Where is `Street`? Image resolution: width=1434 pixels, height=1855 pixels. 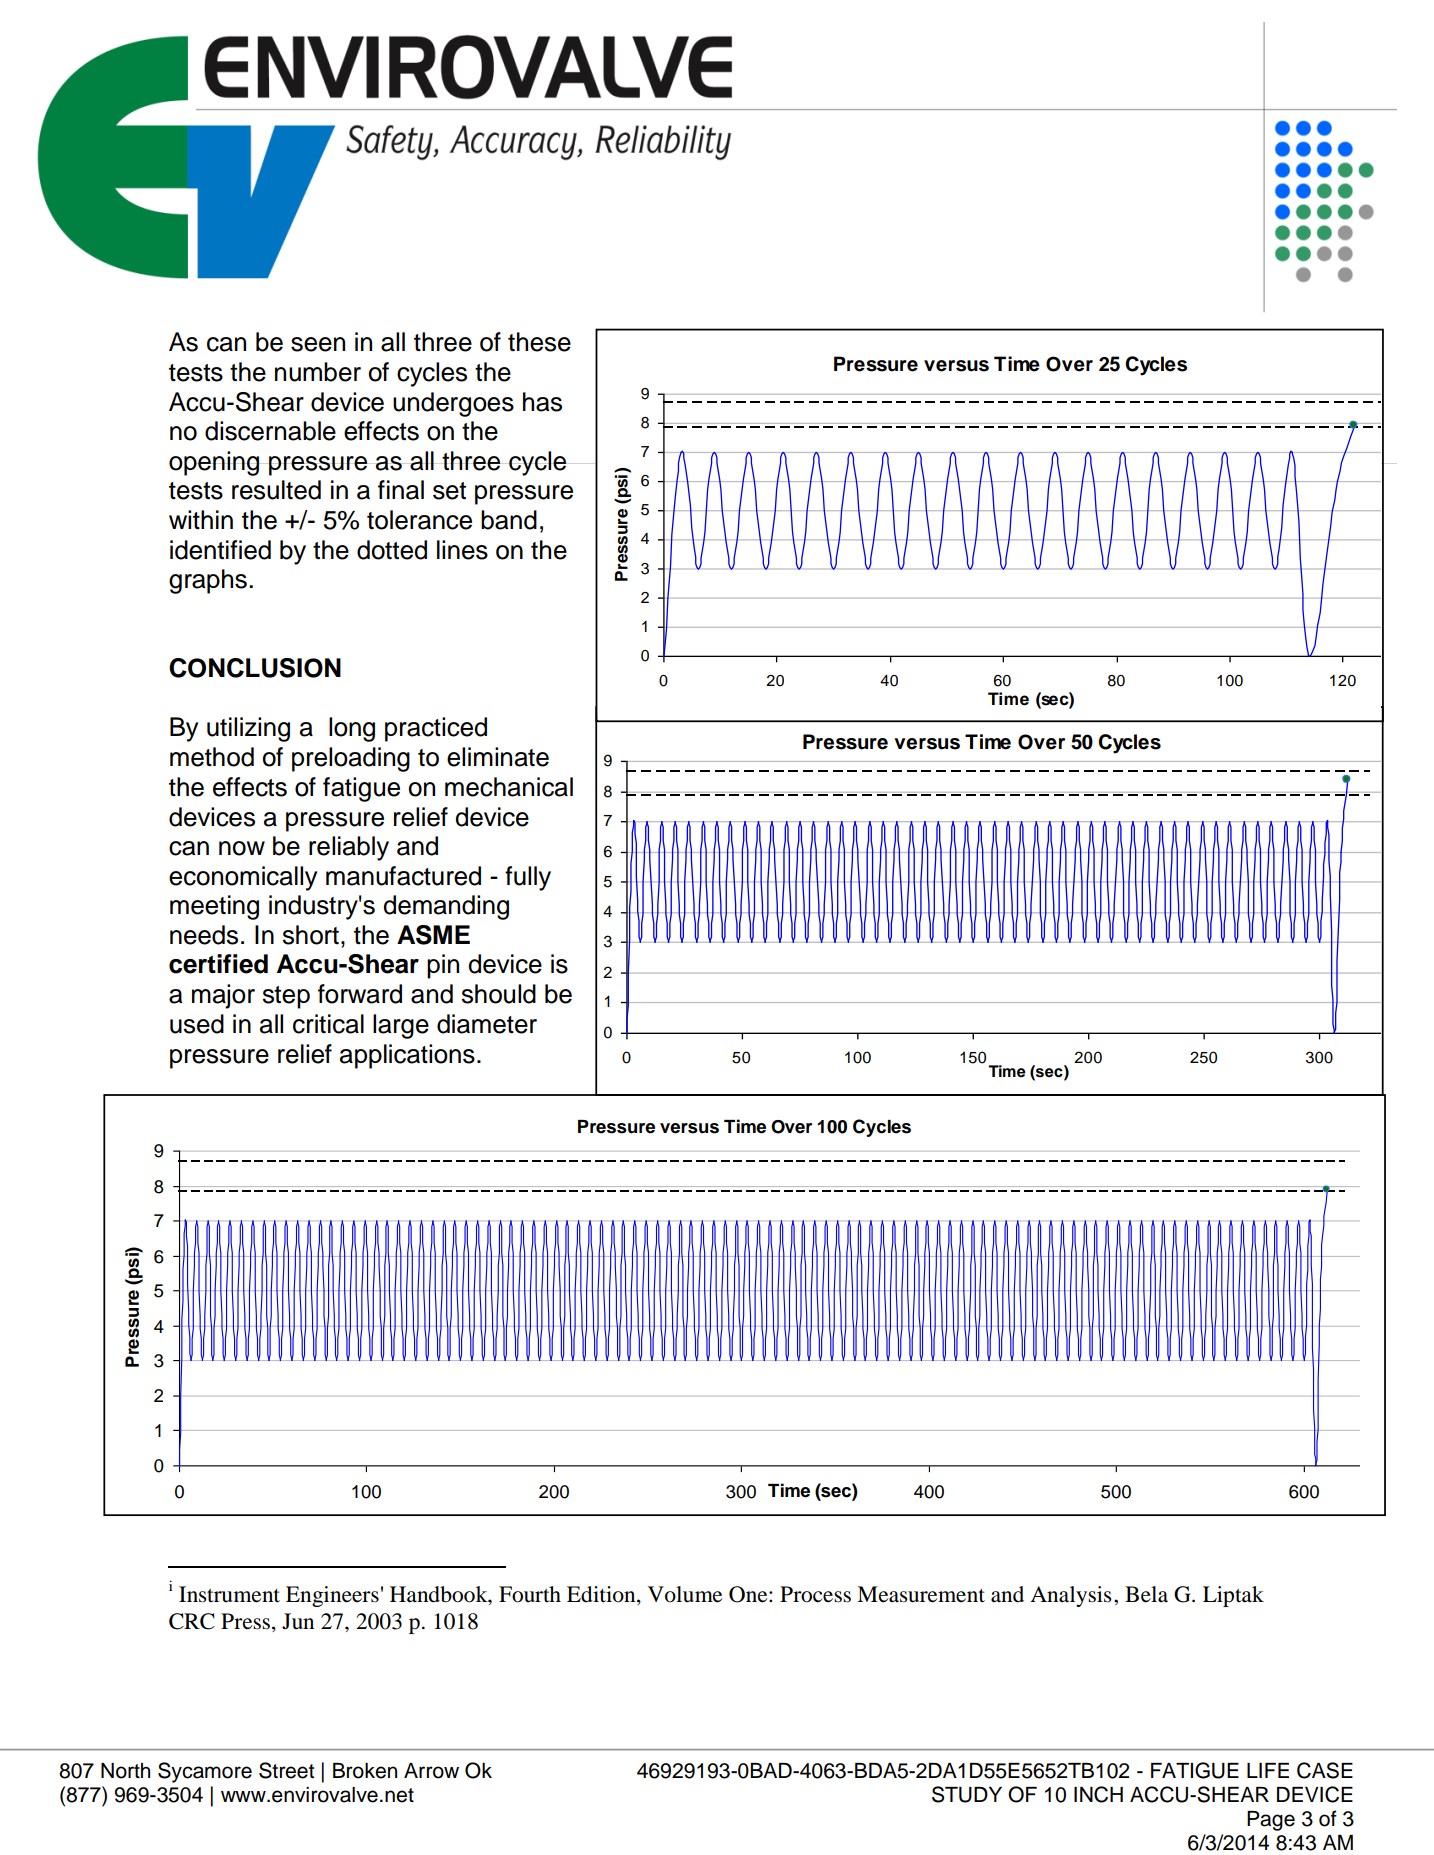 Street is located at coordinates (286, 1770).
